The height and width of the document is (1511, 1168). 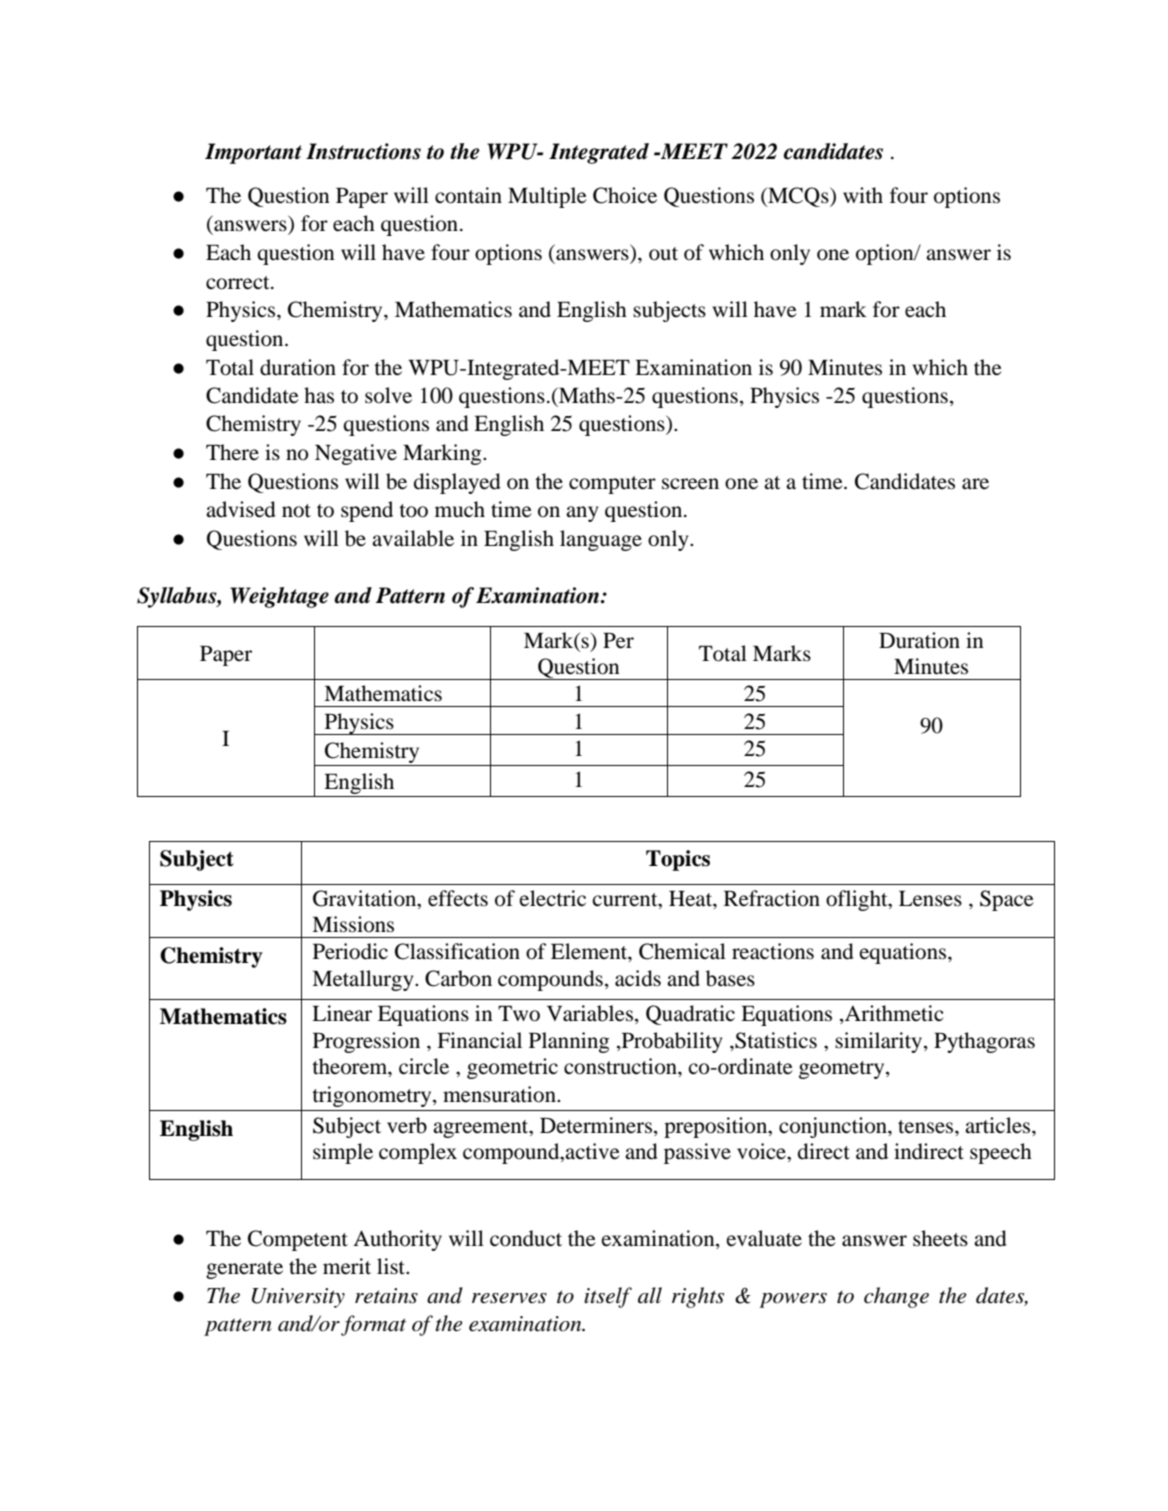 I want to click on Arithmetic, so click(x=893, y=1013).
